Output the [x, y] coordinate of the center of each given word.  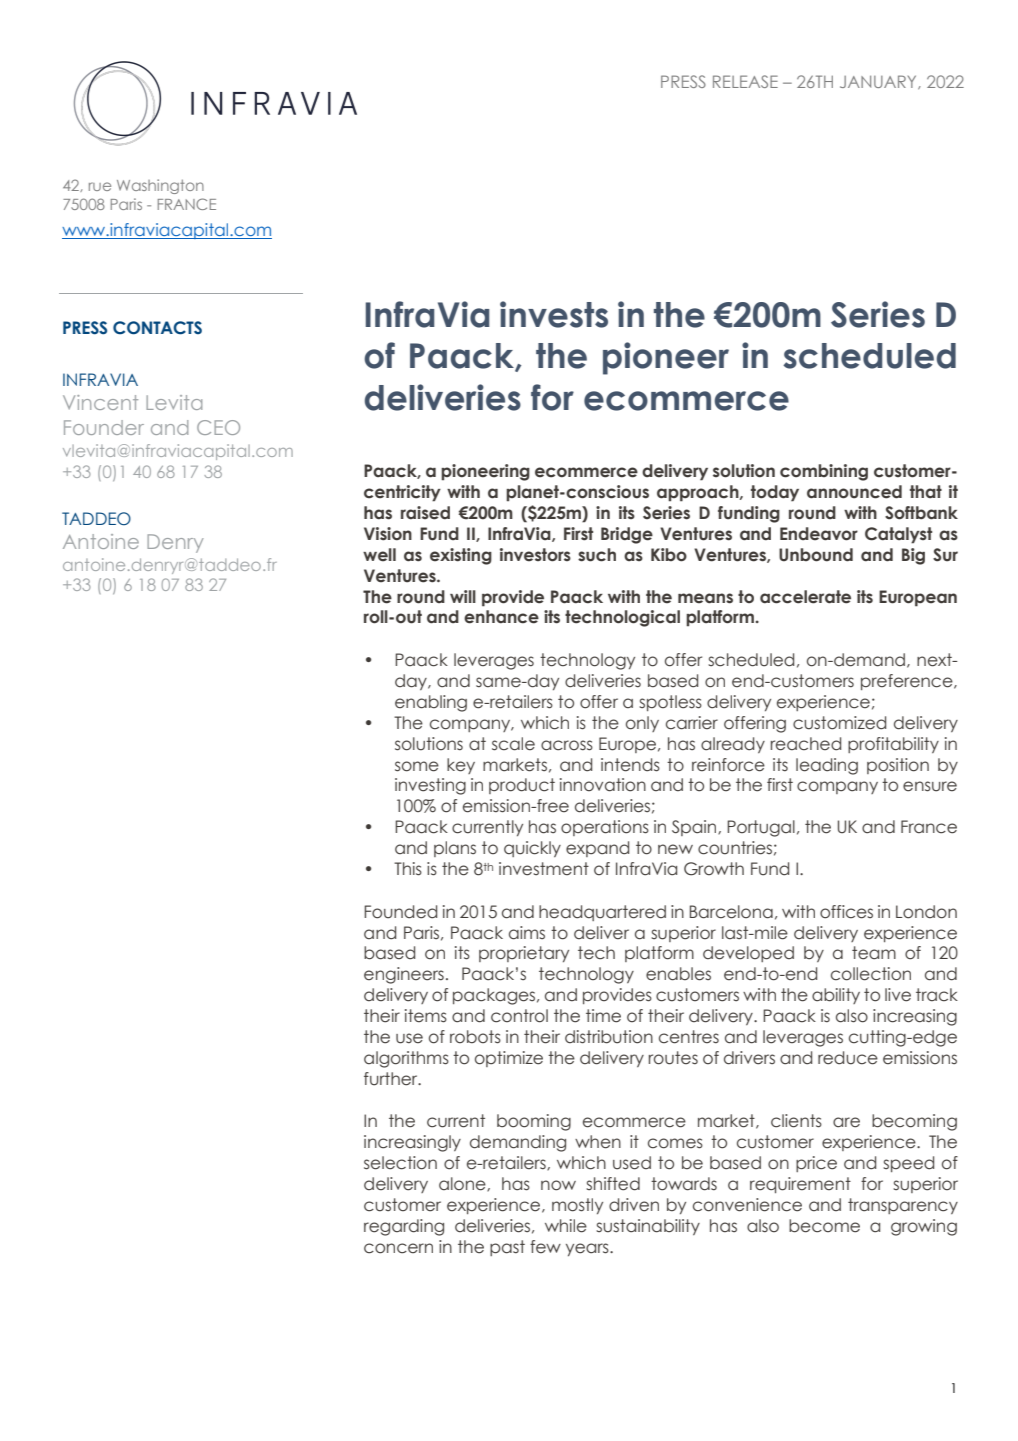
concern [398, 1248]
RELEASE [745, 81]
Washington [160, 186]
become [824, 1226]
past [507, 1248]
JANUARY [879, 82]
